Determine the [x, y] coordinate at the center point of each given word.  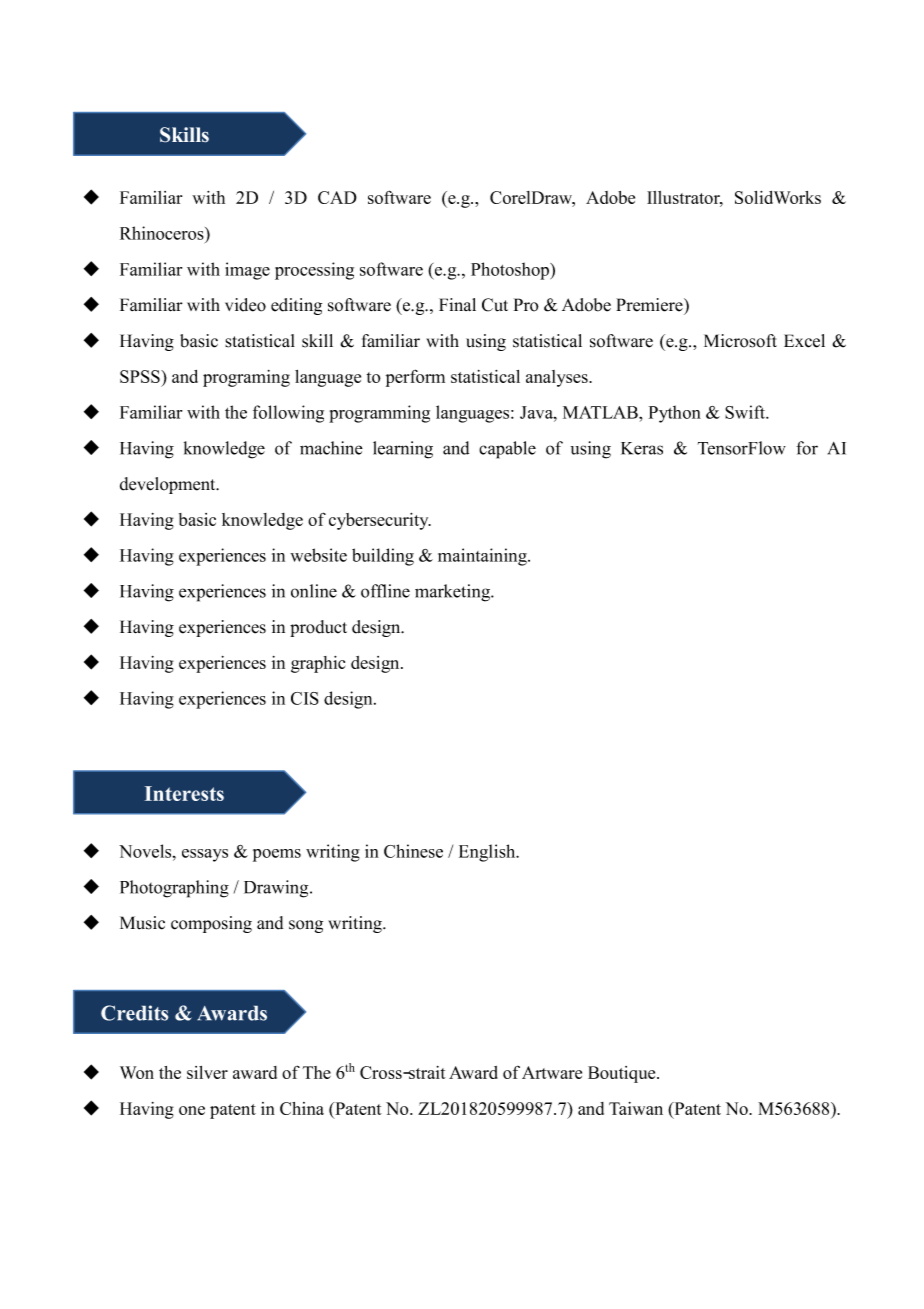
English [488, 853]
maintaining [483, 557]
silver [207, 1072]
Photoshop [511, 271]
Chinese [413, 851]
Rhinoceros [163, 233]
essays [205, 855]
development [169, 485]
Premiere [650, 305]
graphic [318, 664]
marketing [454, 593]
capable [507, 450]
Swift [746, 412]
